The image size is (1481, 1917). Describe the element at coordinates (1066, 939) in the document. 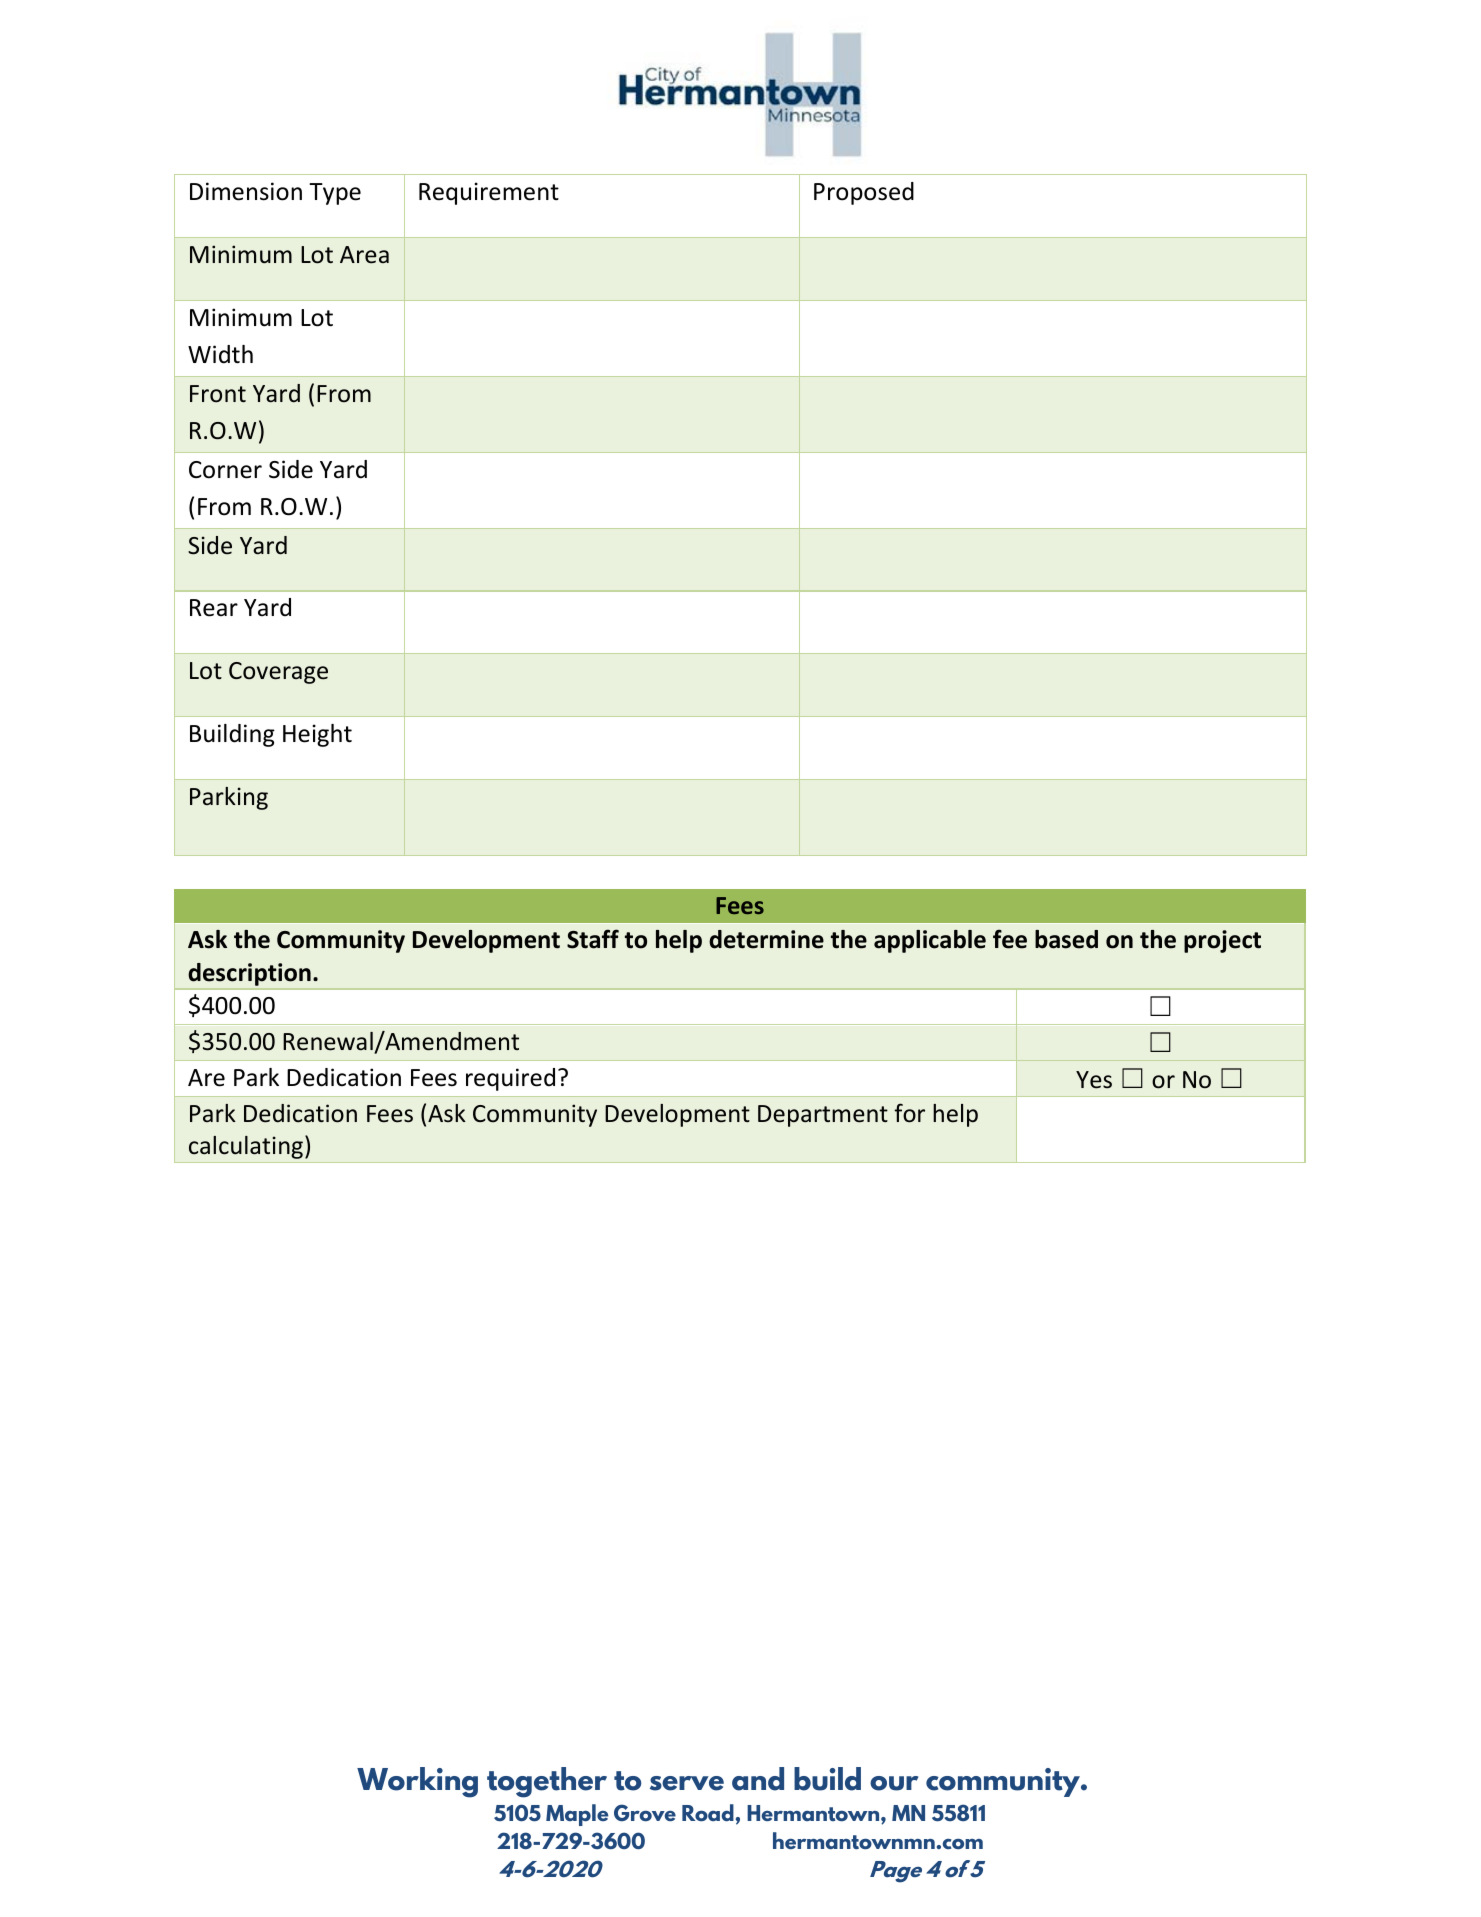

I see `based` at that location.
